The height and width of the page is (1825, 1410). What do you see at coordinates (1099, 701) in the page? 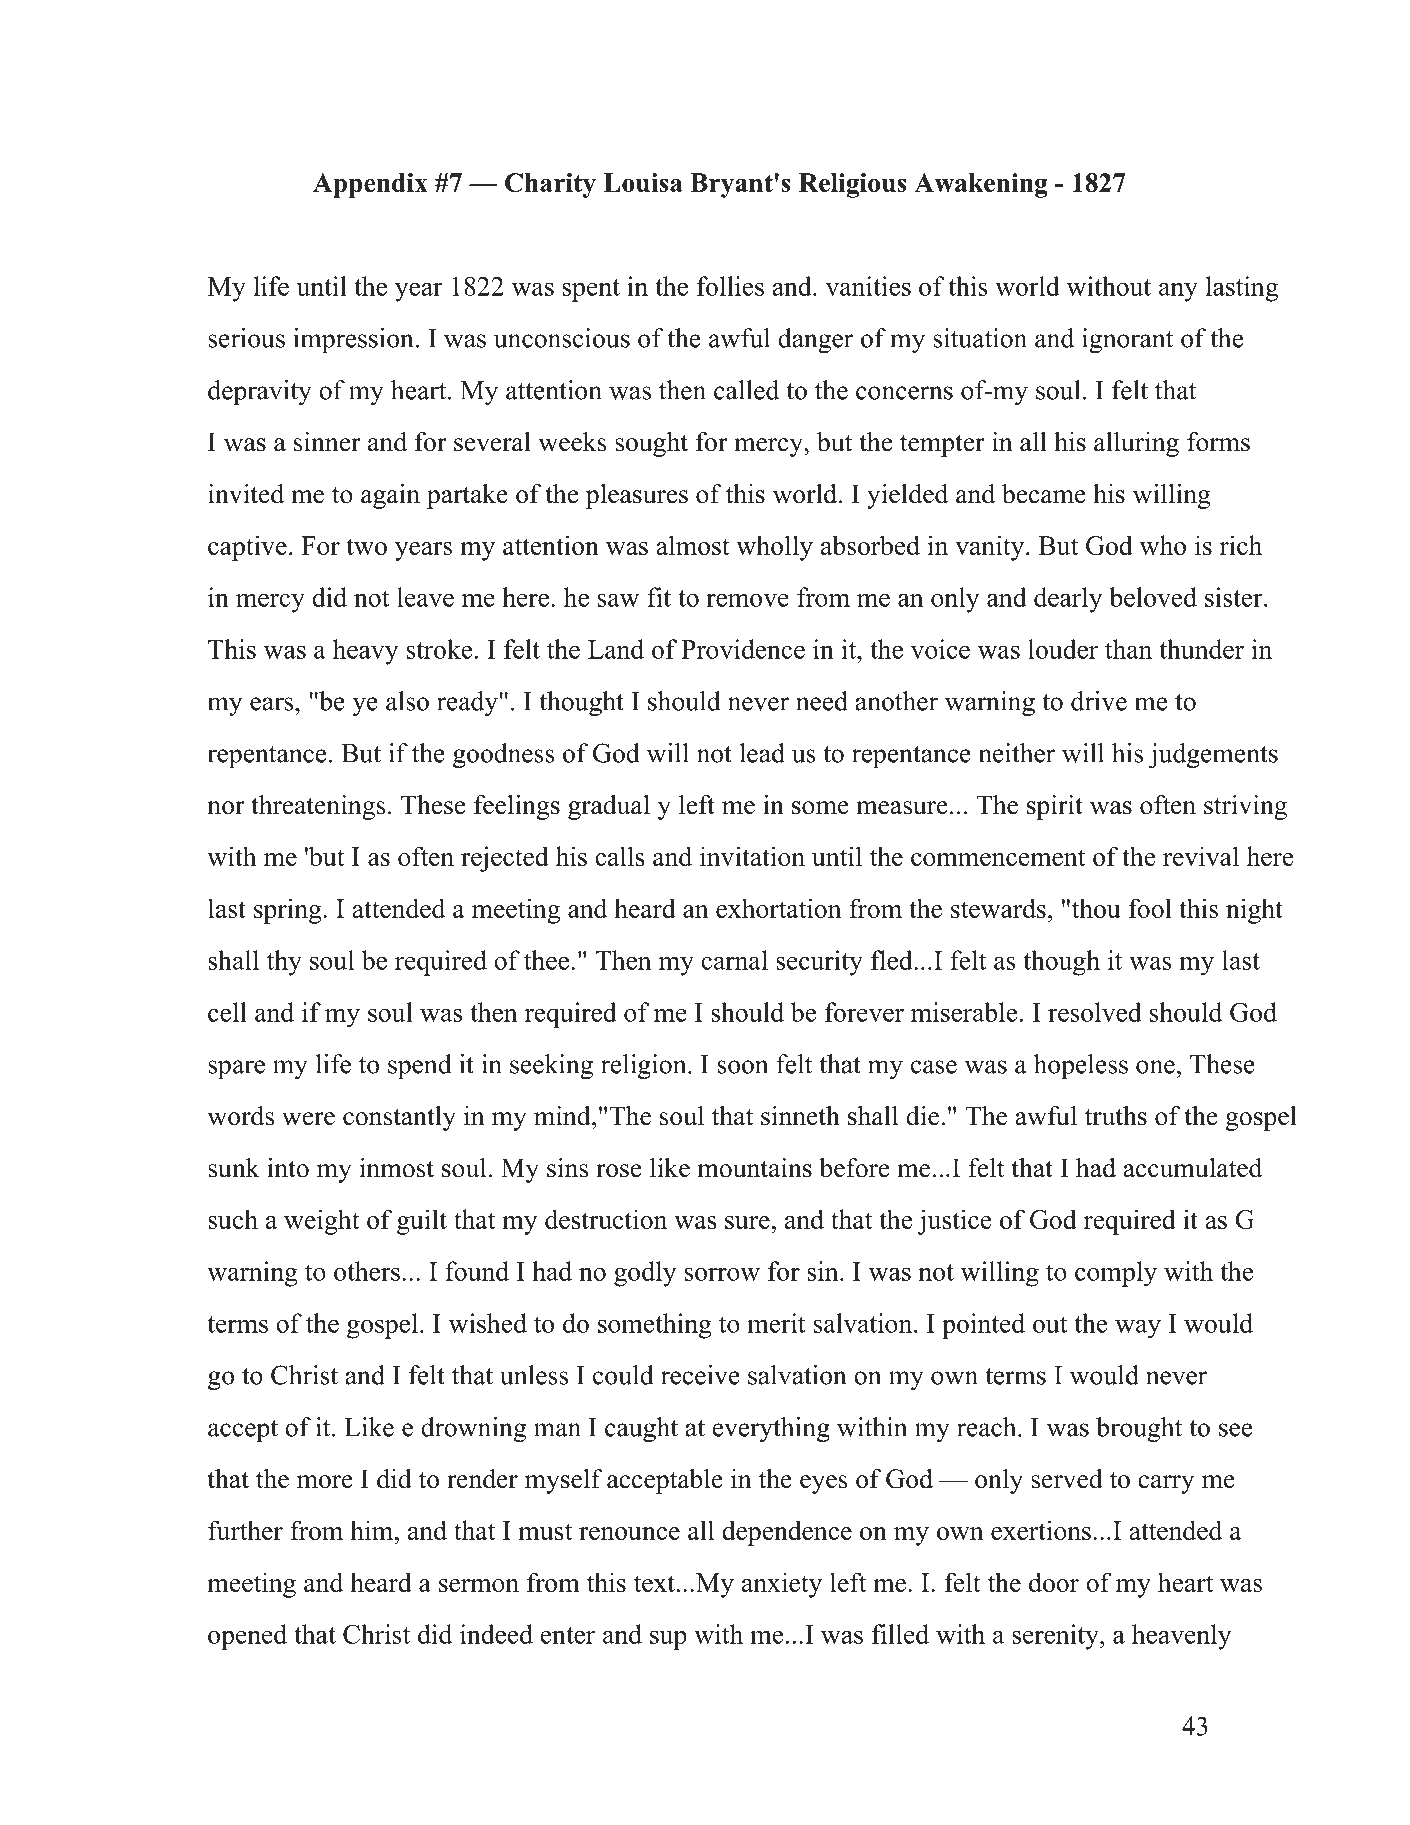
I see `drive` at bounding box center [1099, 701].
